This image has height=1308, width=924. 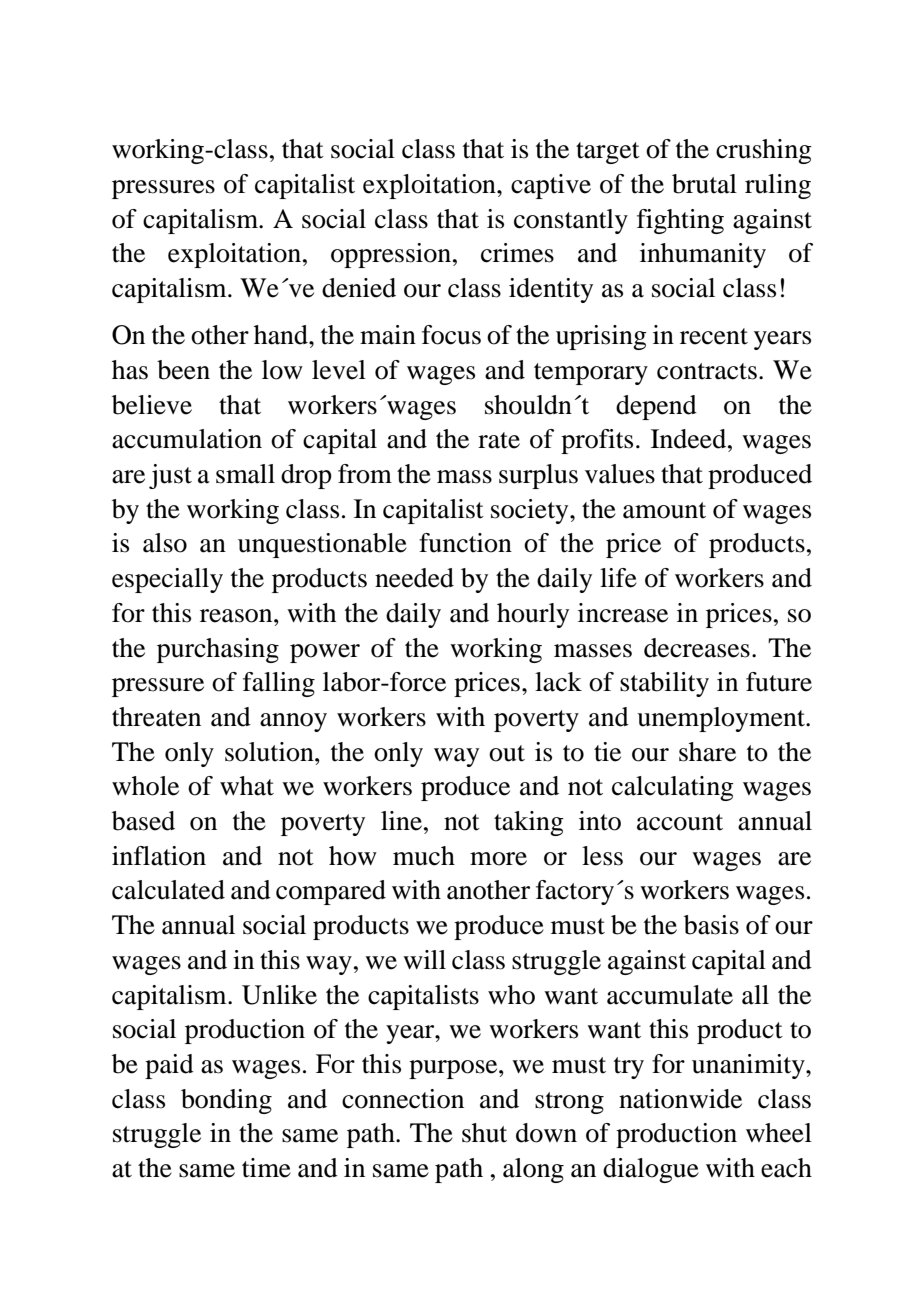 I want to click on captive, so click(x=551, y=186).
